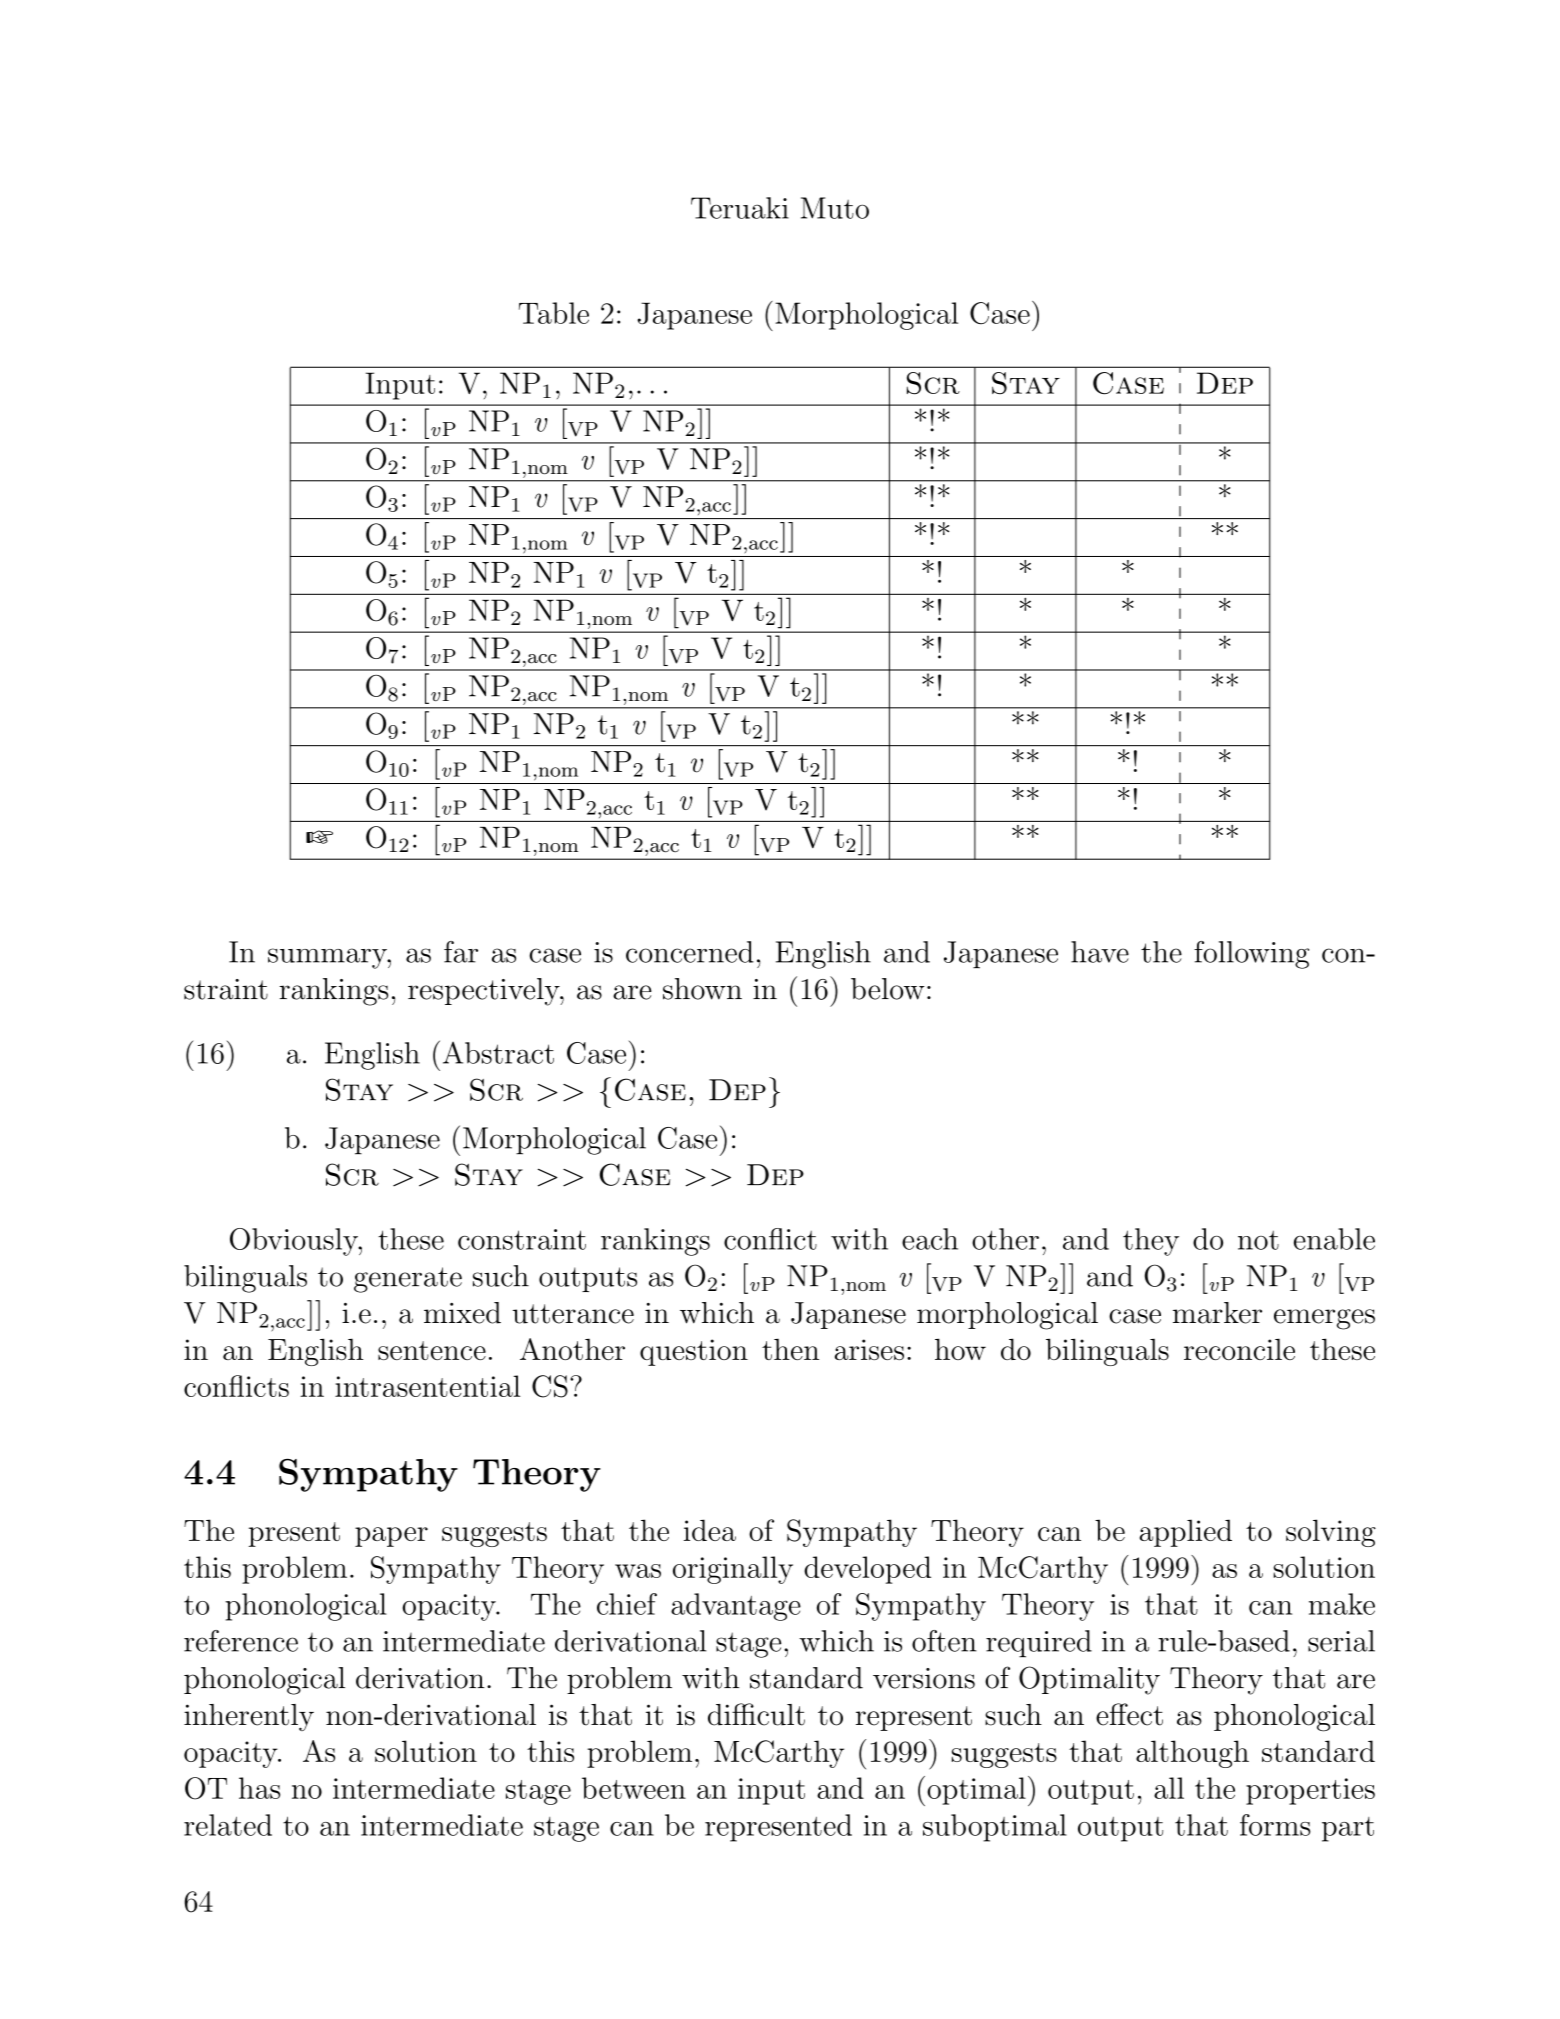 This page has width=1560, height=2019. What do you see at coordinates (756, 1714) in the page?
I see `difficult` at bounding box center [756, 1714].
